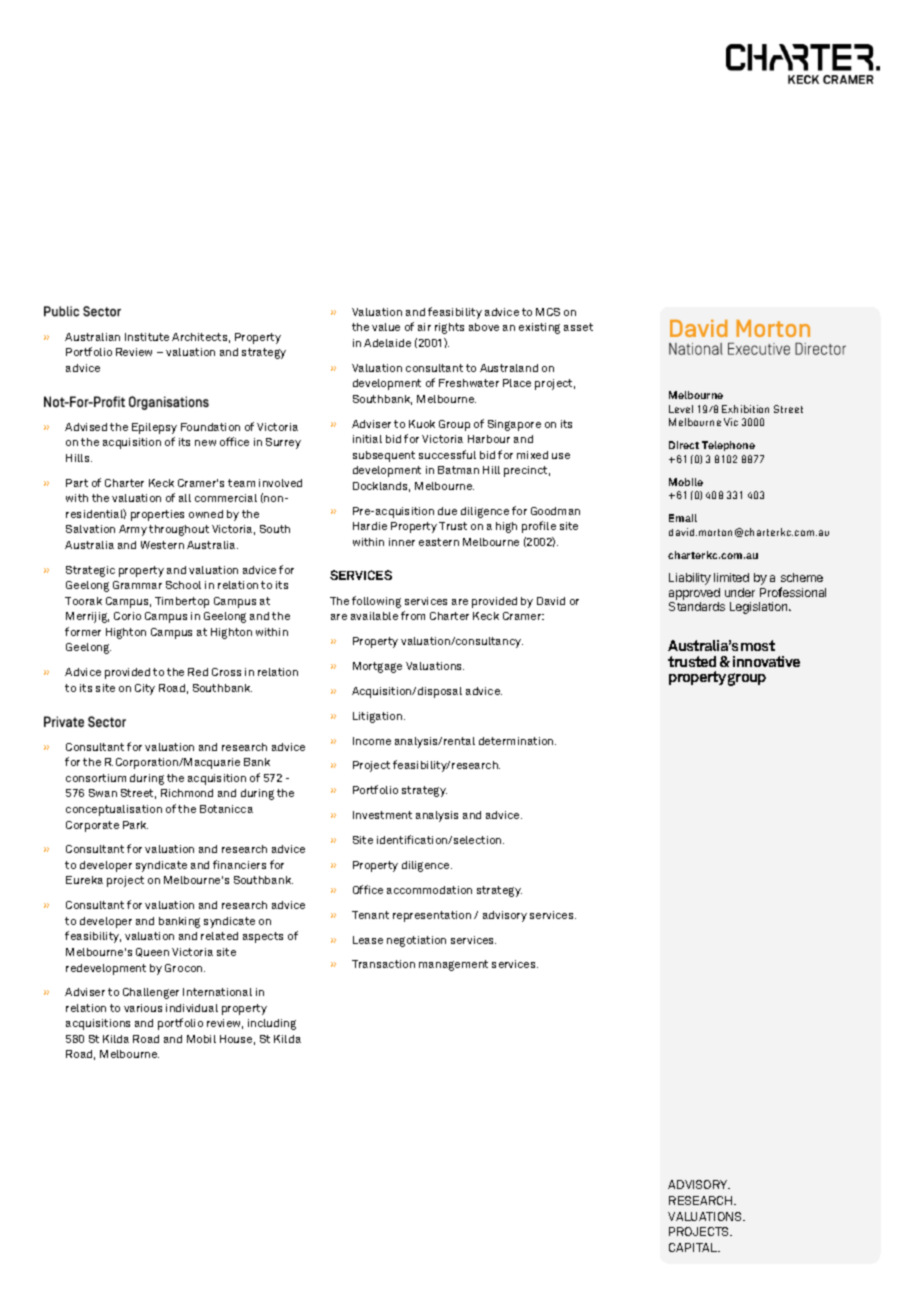 The height and width of the screenshot is (1308, 924). What do you see at coordinates (272, 1024) in the screenshot?
I see `including` at bounding box center [272, 1024].
